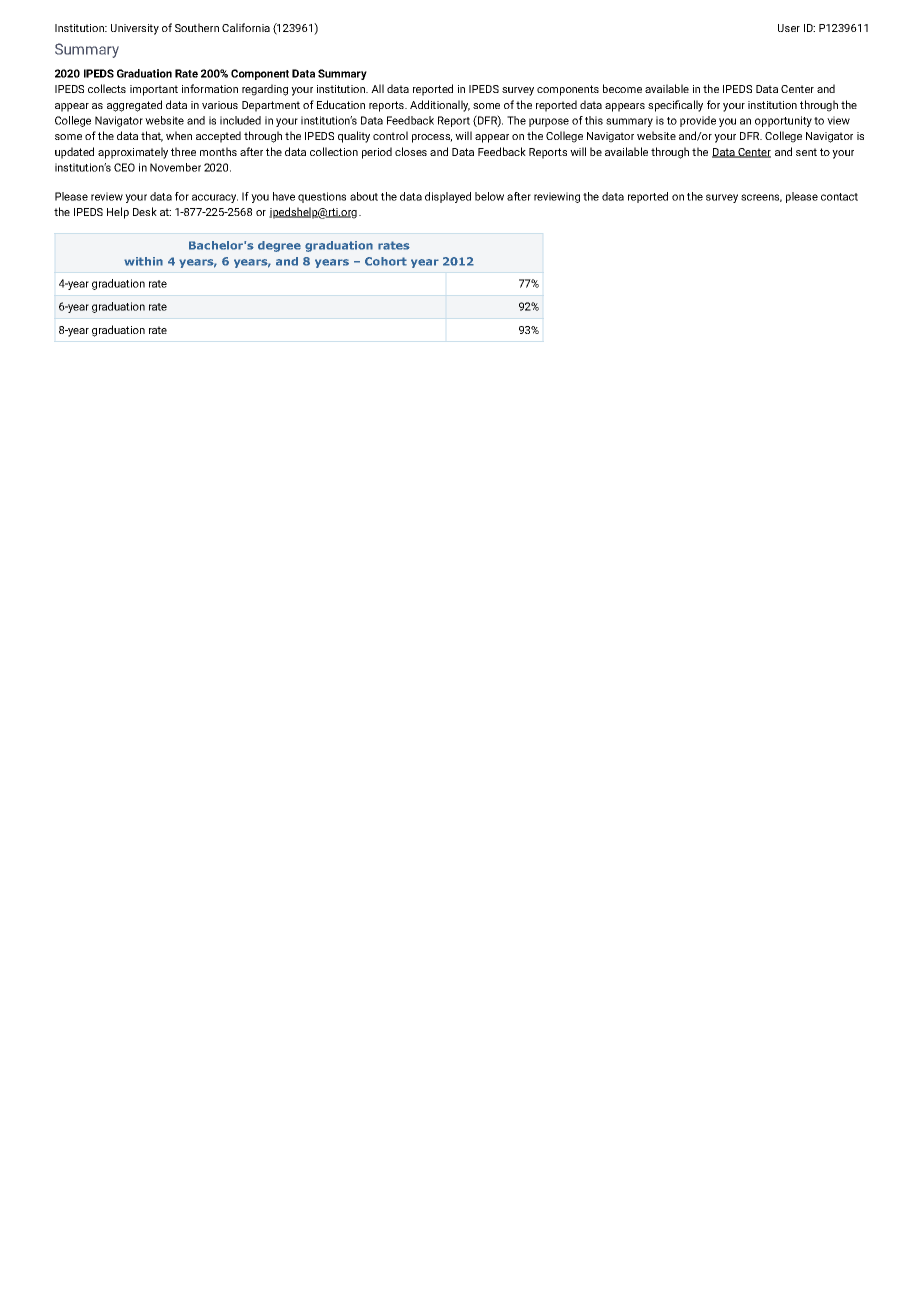 Image resolution: width=924 pixels, height=1308 pixels. Describe the element at coordinates (789, 28) in the screenshot. I see `User` at that location.
